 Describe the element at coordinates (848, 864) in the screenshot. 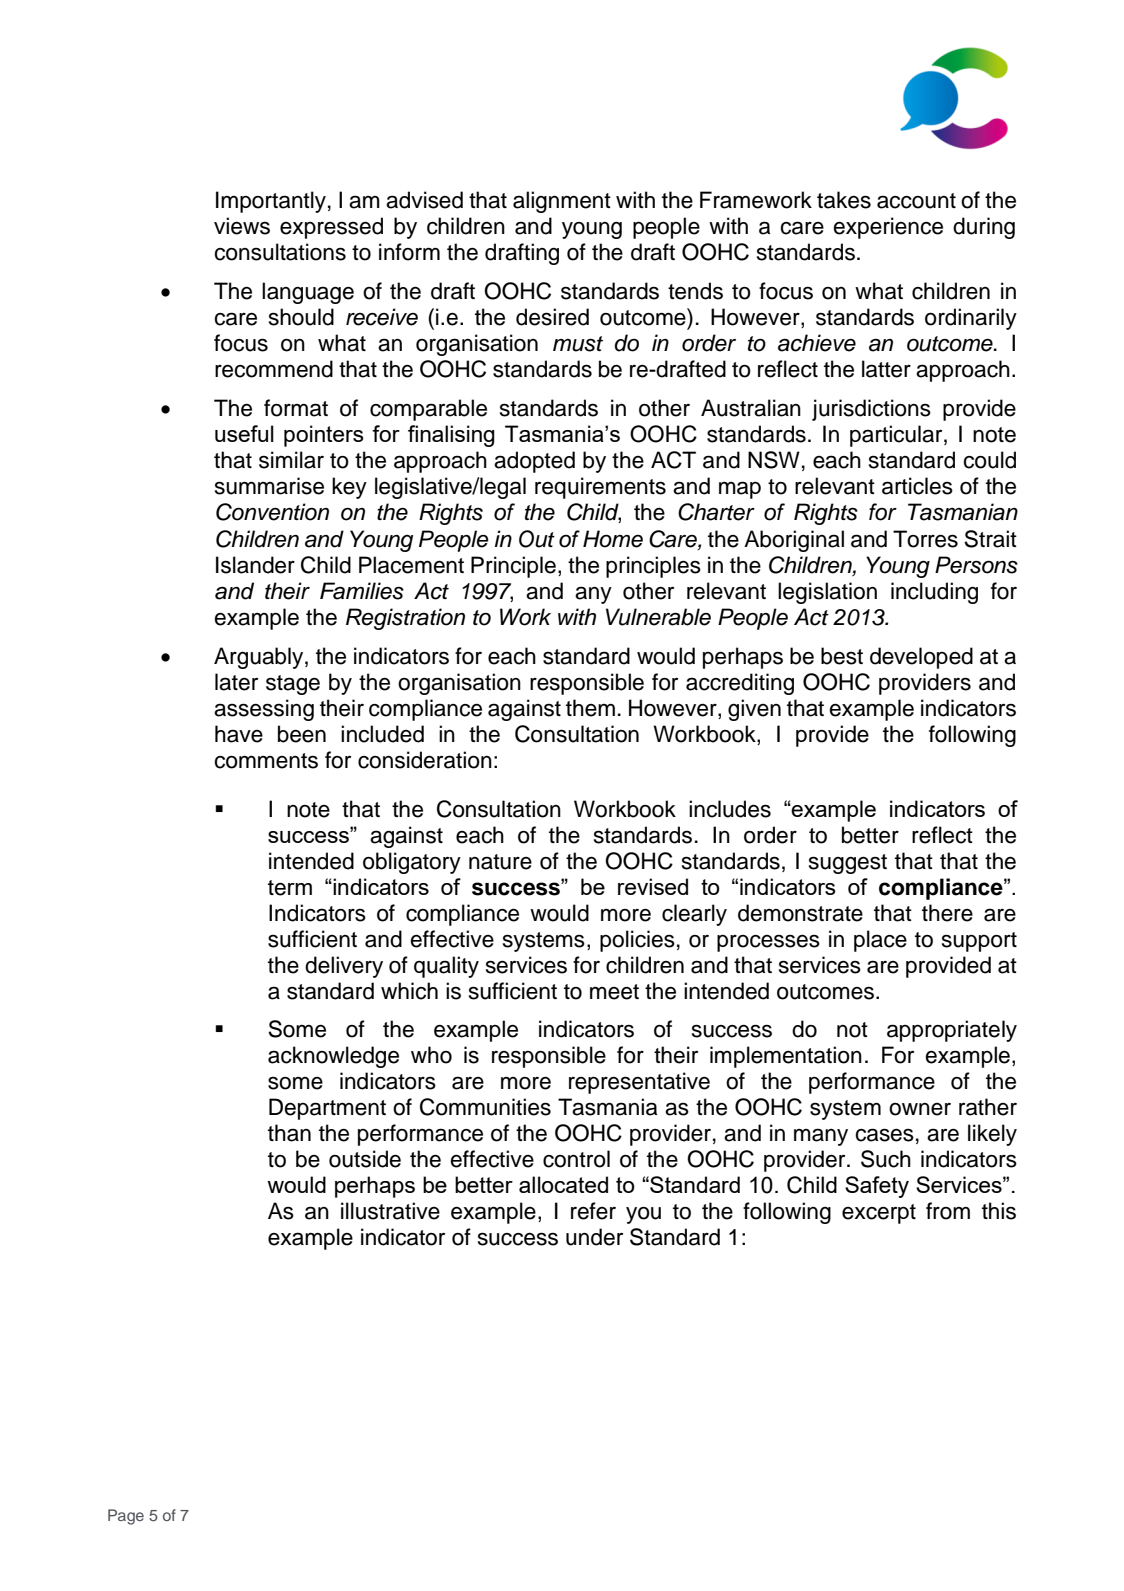

I see `suggest` at that location.
